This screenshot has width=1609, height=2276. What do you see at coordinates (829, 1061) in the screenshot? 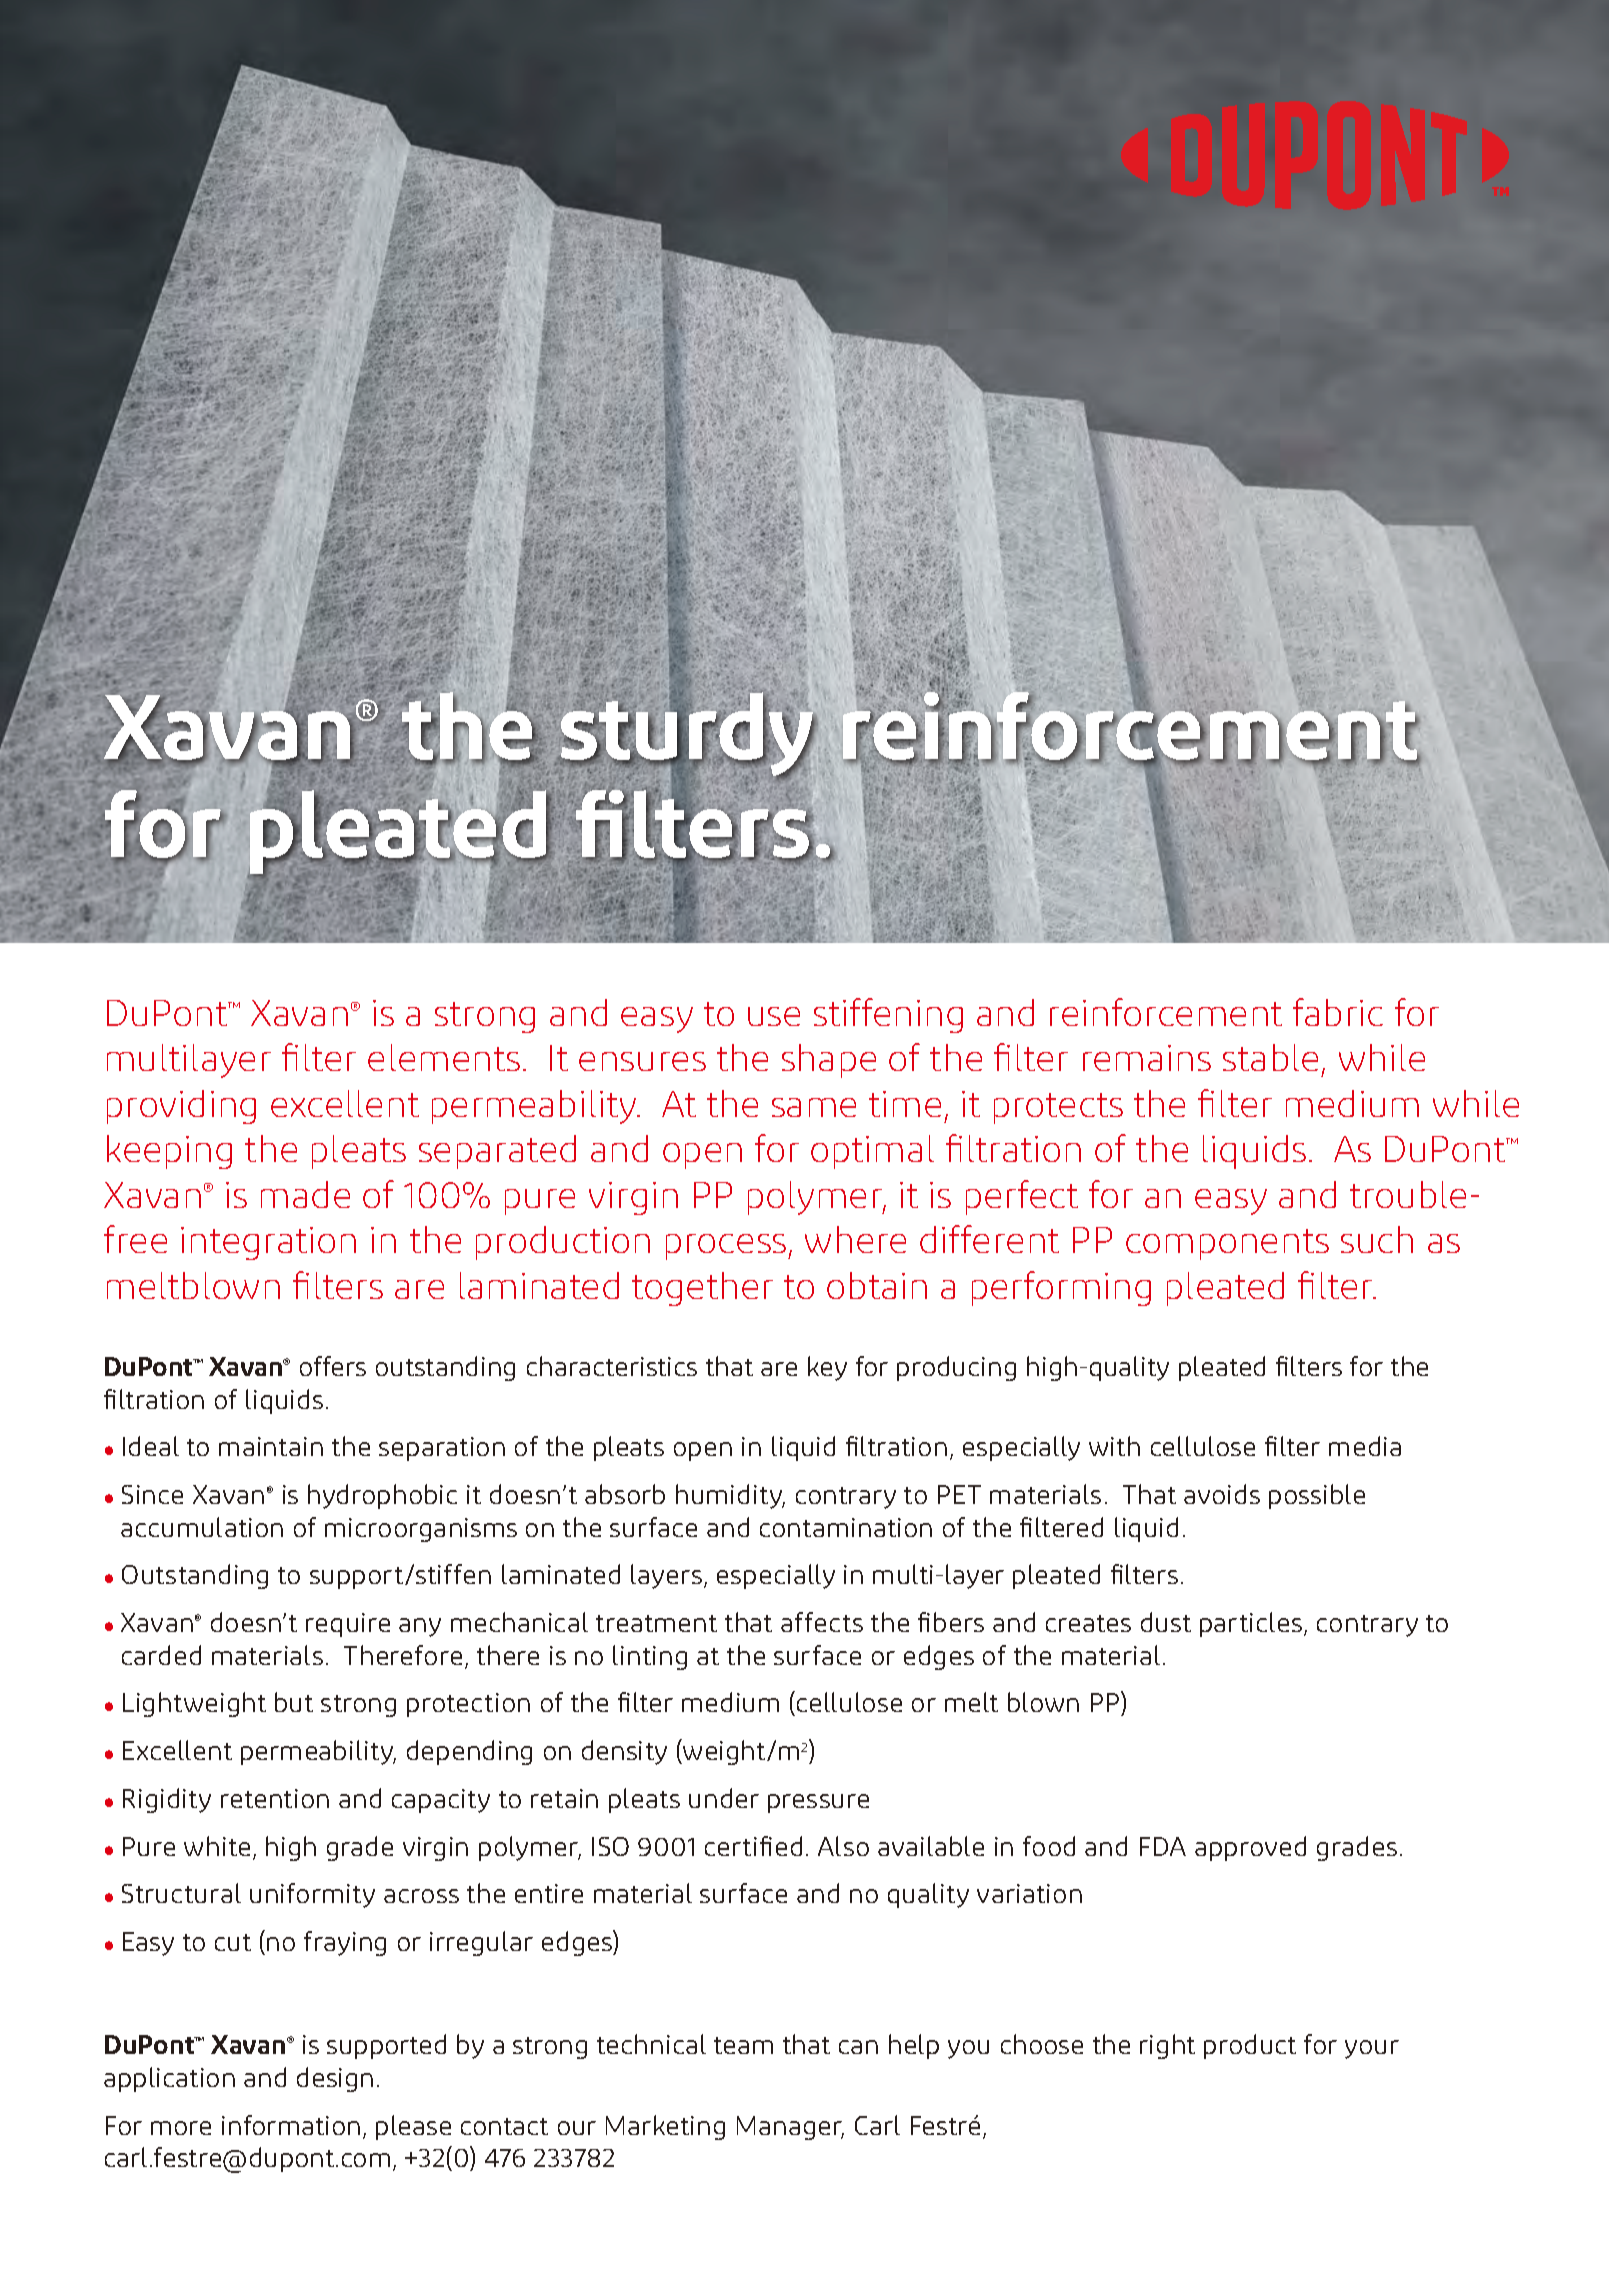
I see `shape` at bounding box center [829, 1061].
